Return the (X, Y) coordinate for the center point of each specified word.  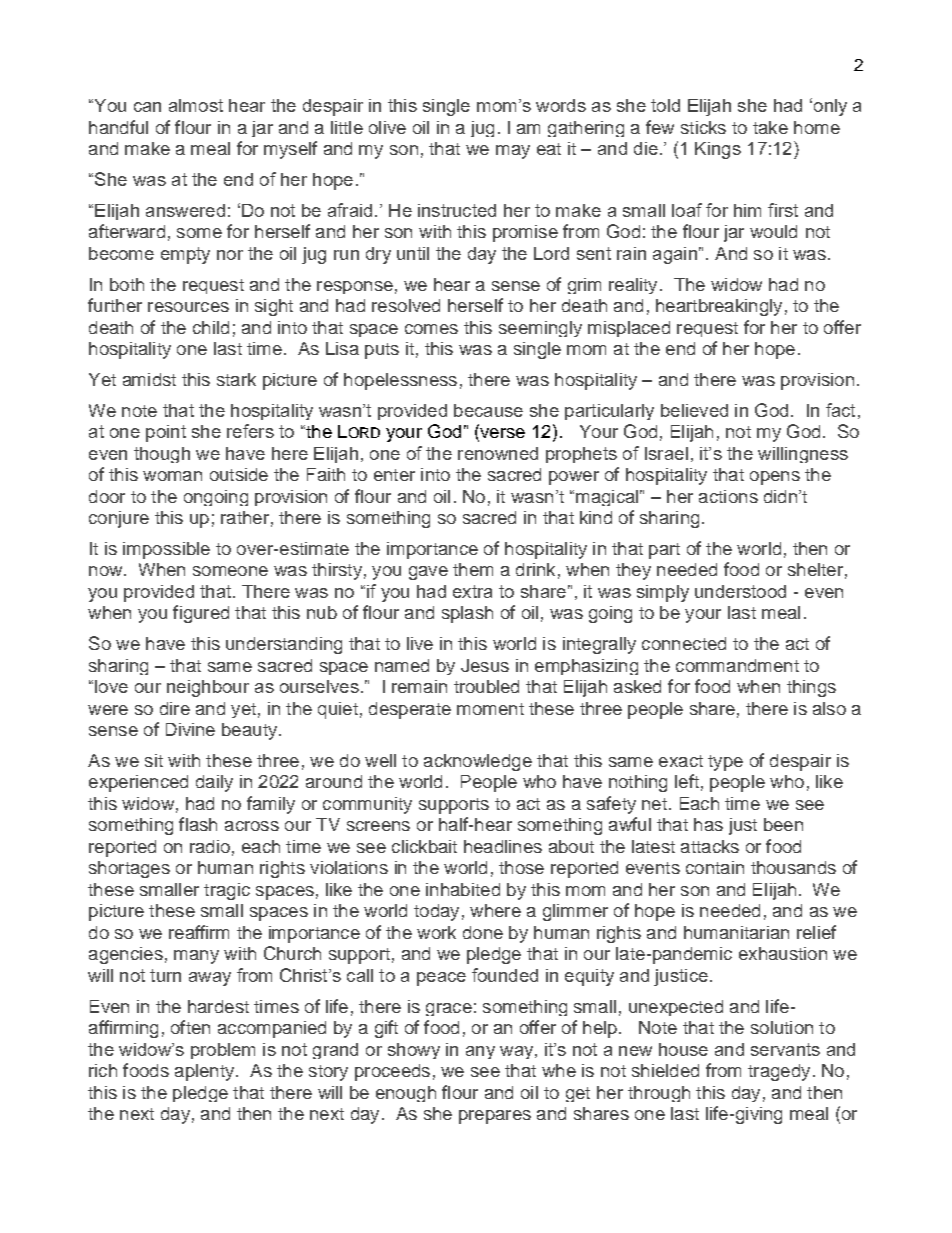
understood (740, 591)
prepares (495, 1117)
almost (196, 105)
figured (201, 614)
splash (467, 614)
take (770, 127)
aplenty (206, 1072)
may (513, 152)
